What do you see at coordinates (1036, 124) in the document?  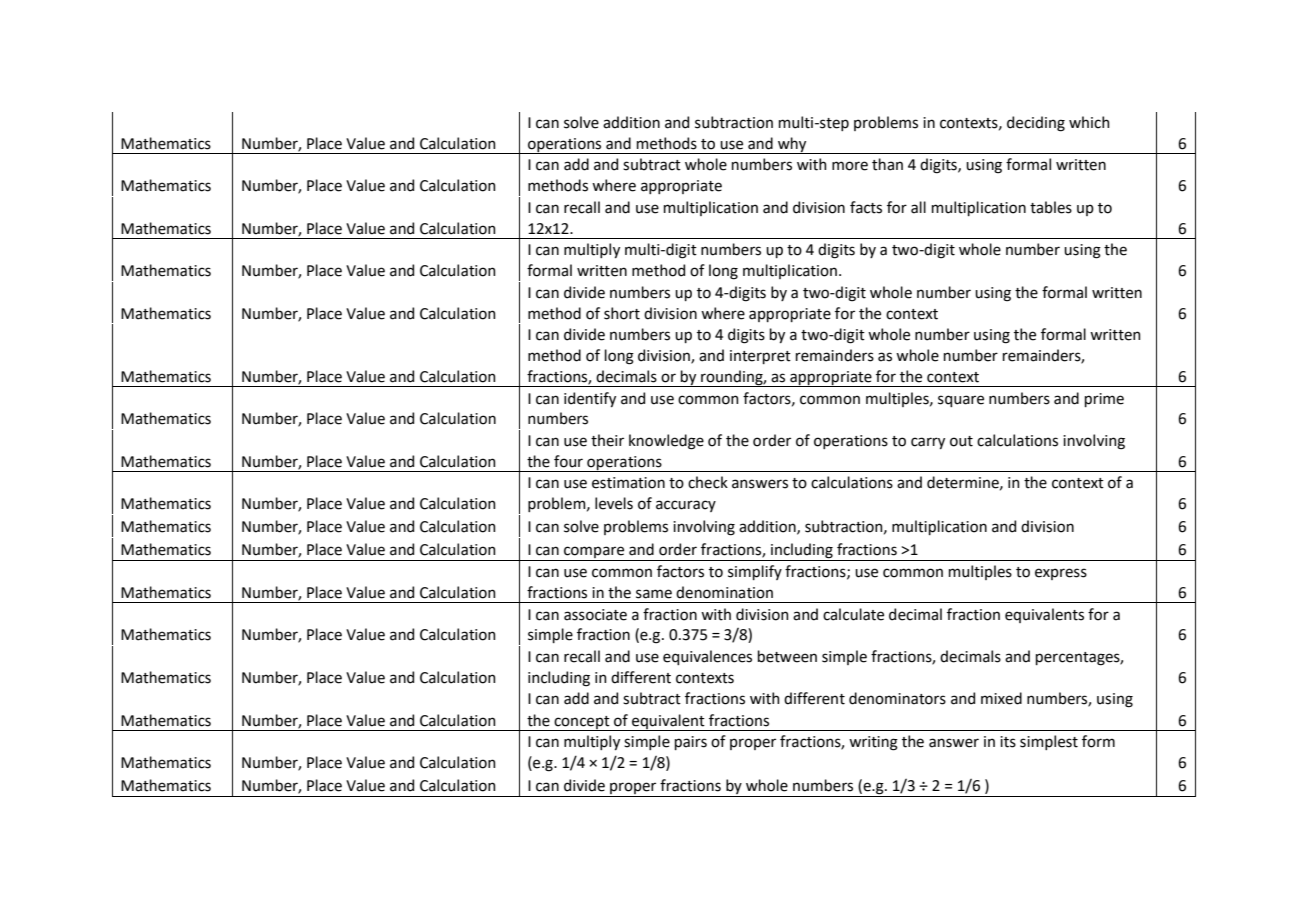 I see `deciding` at bounding box center [1036, 124].
